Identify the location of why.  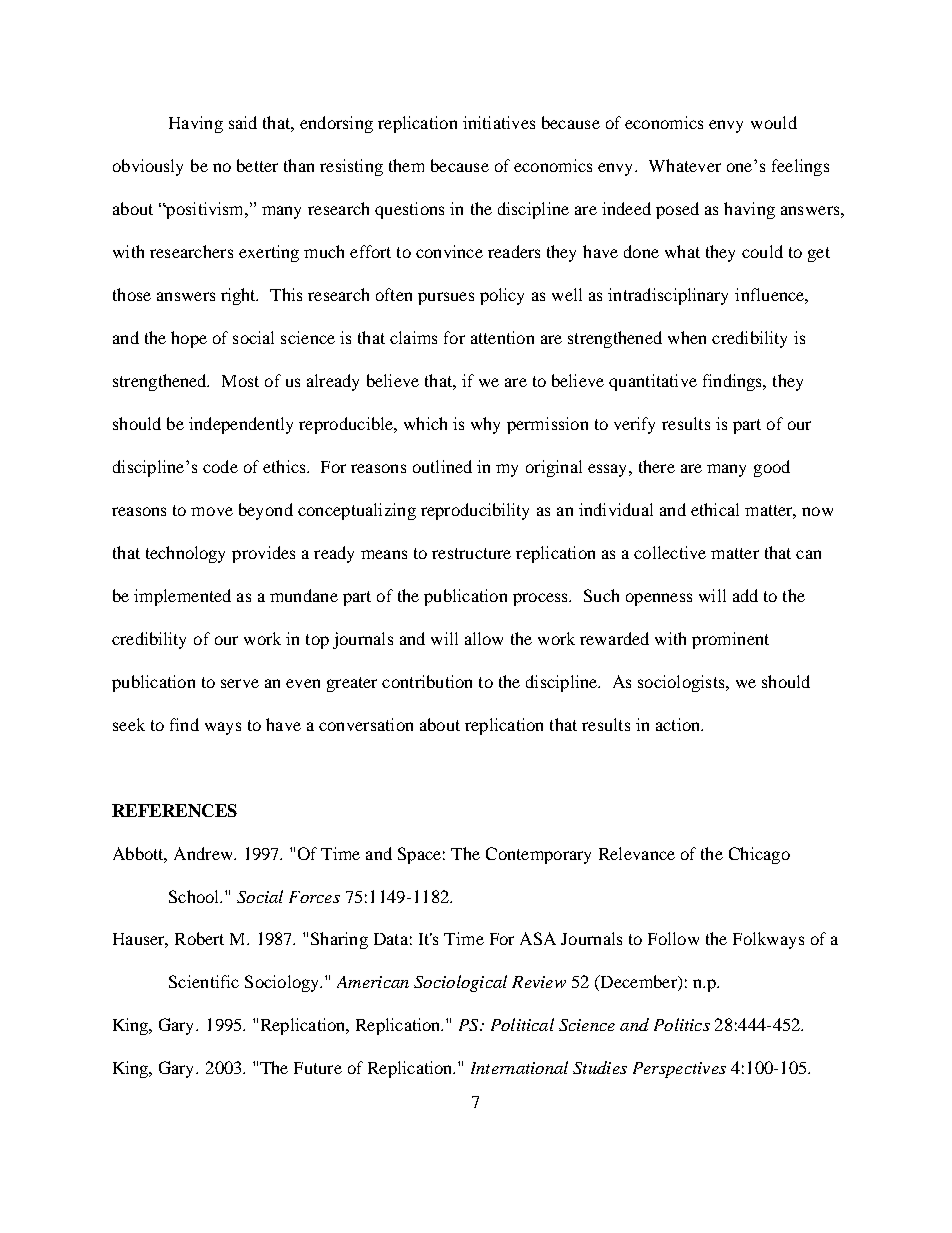
(485, 425).
